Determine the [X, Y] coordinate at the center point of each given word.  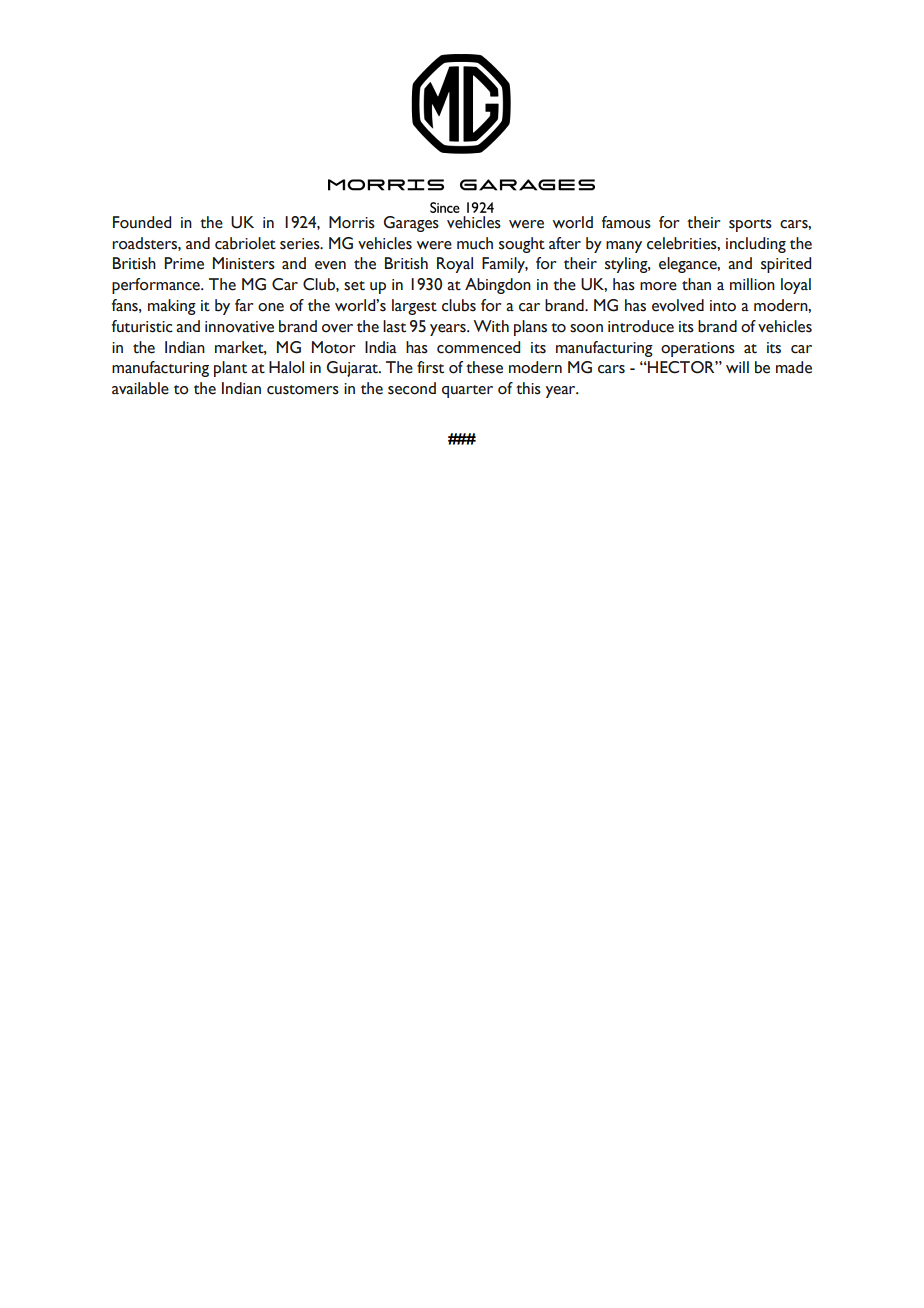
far [244, 305]
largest [414, 307]
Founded [142, 222]
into [723, 306]
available [140, 388]
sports [750, 225]
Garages [411, 224]
